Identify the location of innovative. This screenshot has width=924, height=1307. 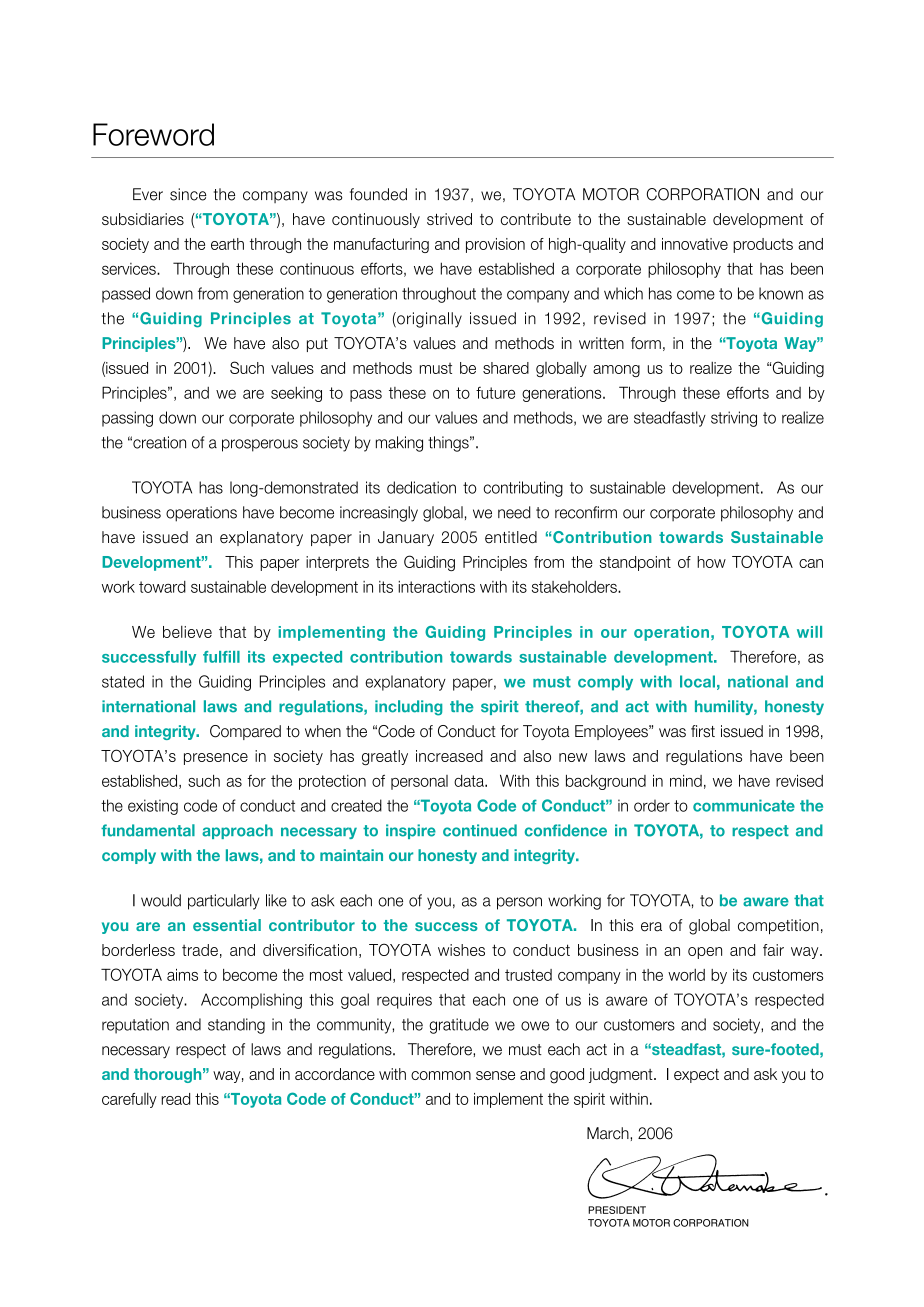
(695, 244).
